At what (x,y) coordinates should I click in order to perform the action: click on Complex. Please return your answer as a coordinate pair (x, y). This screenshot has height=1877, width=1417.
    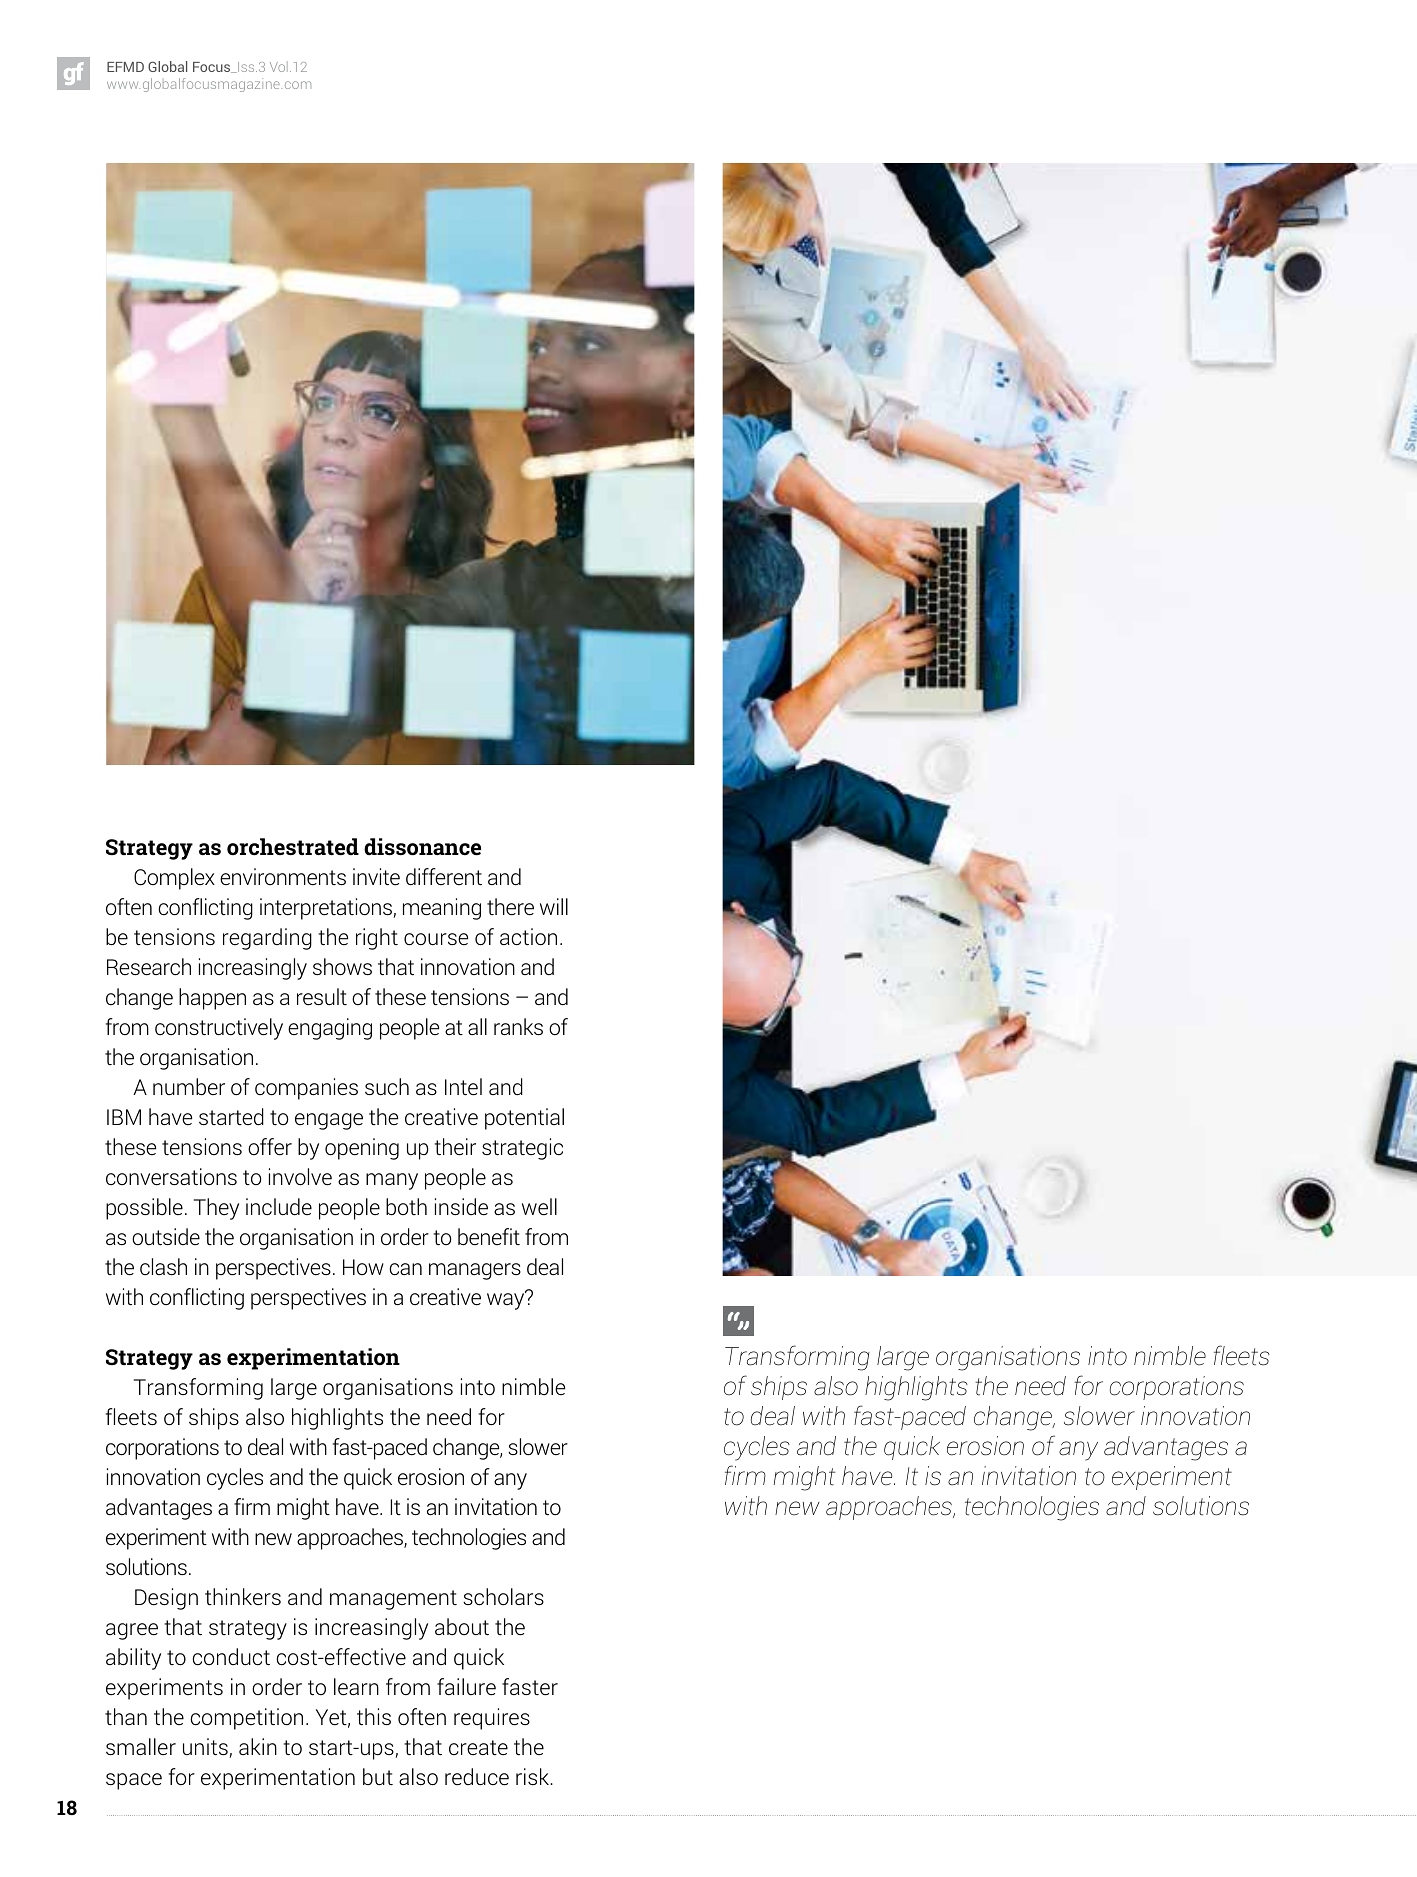
    Looking at the image, I should click on (174, 879).
